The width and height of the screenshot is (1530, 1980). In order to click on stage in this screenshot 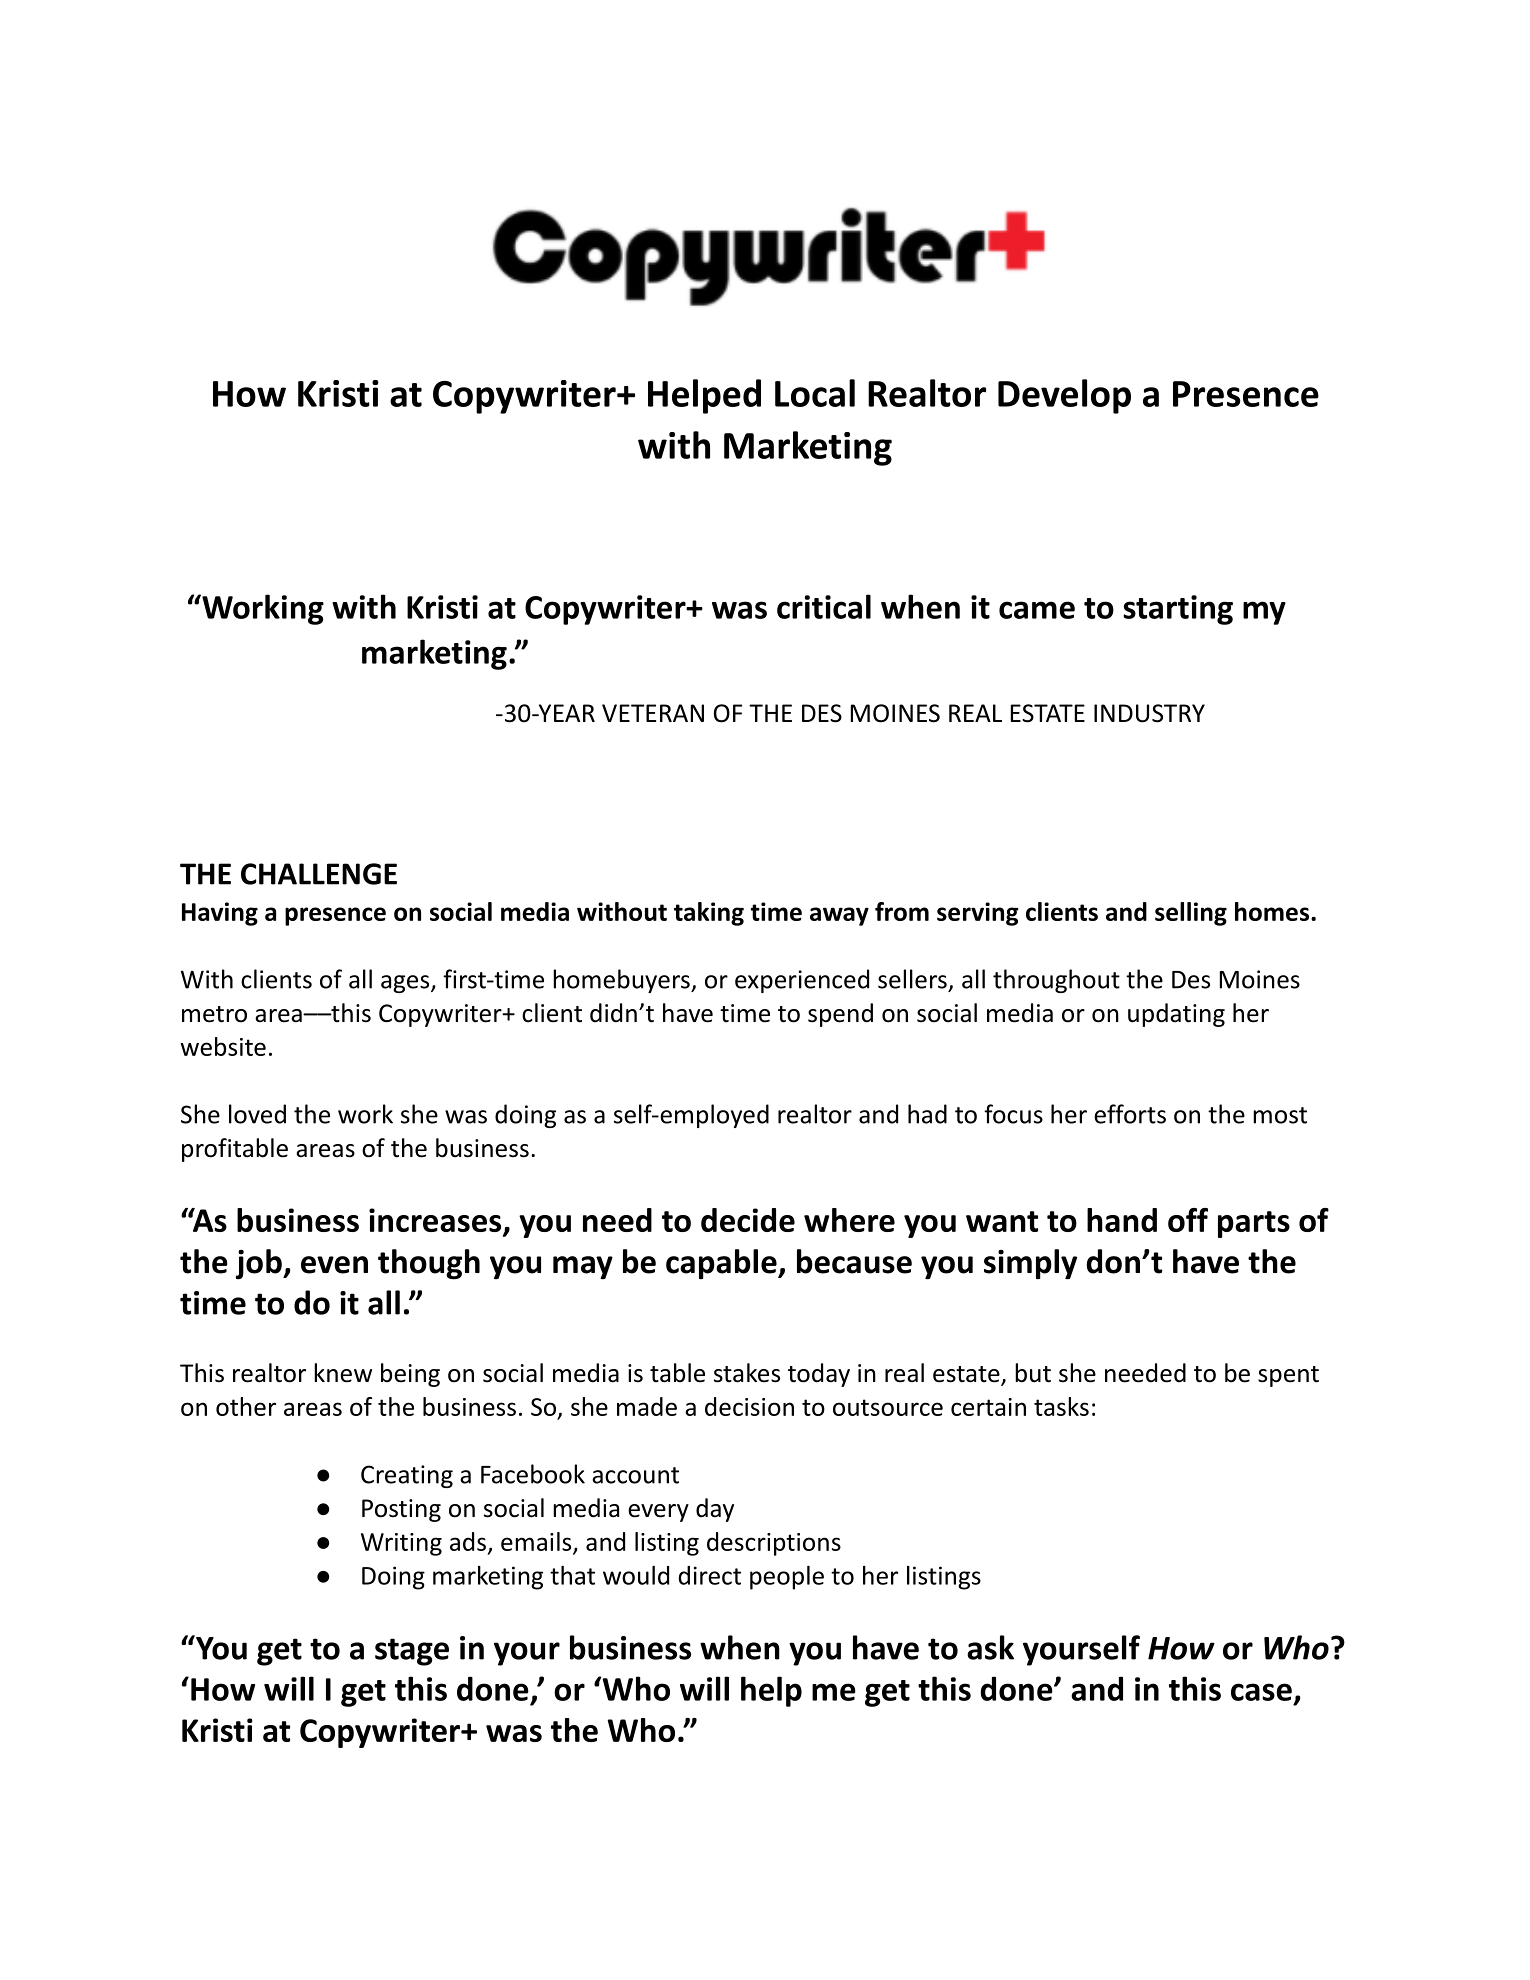, I will do `click(412, 1652)`.
